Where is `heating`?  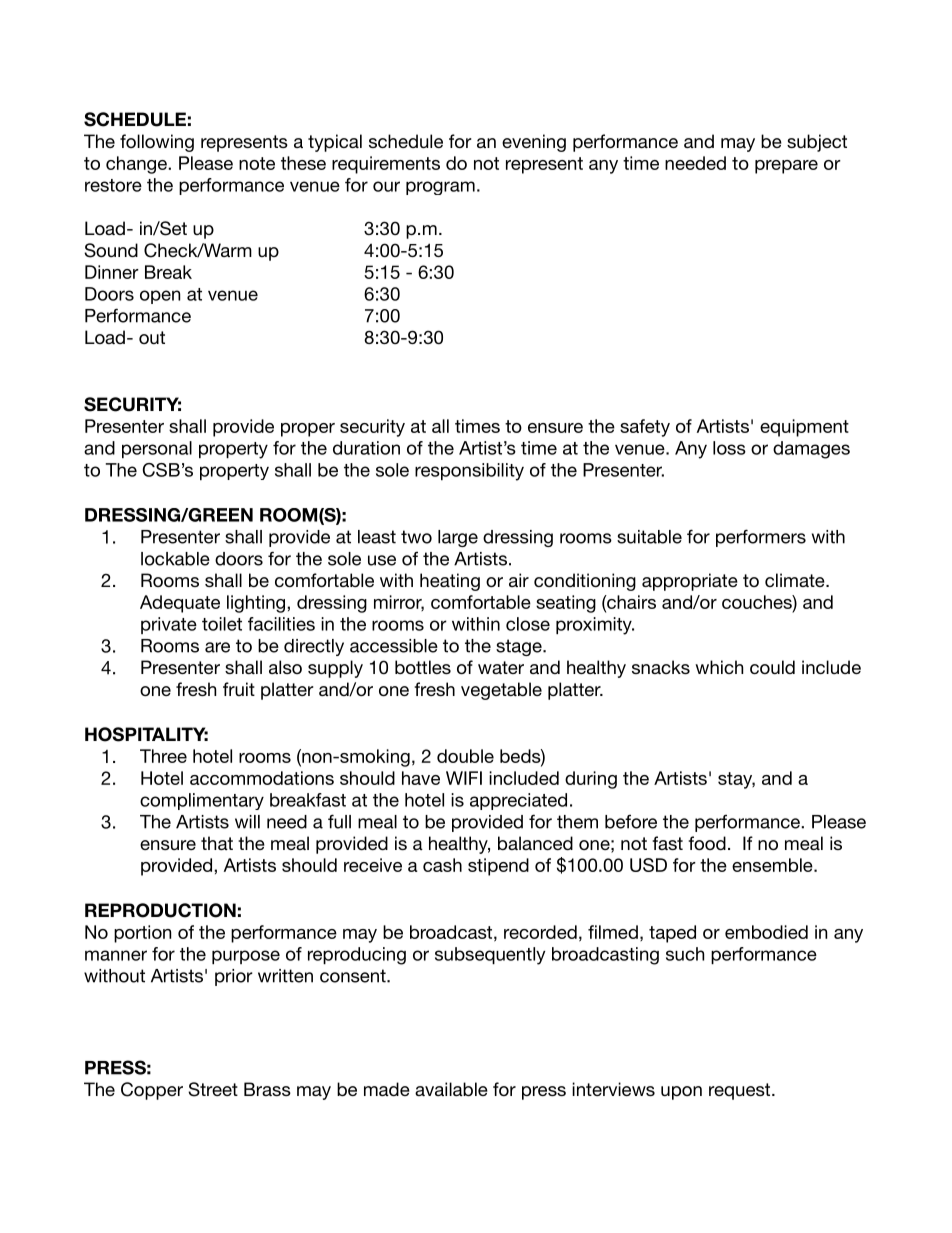
heating is located at coordinates (450, 582).
